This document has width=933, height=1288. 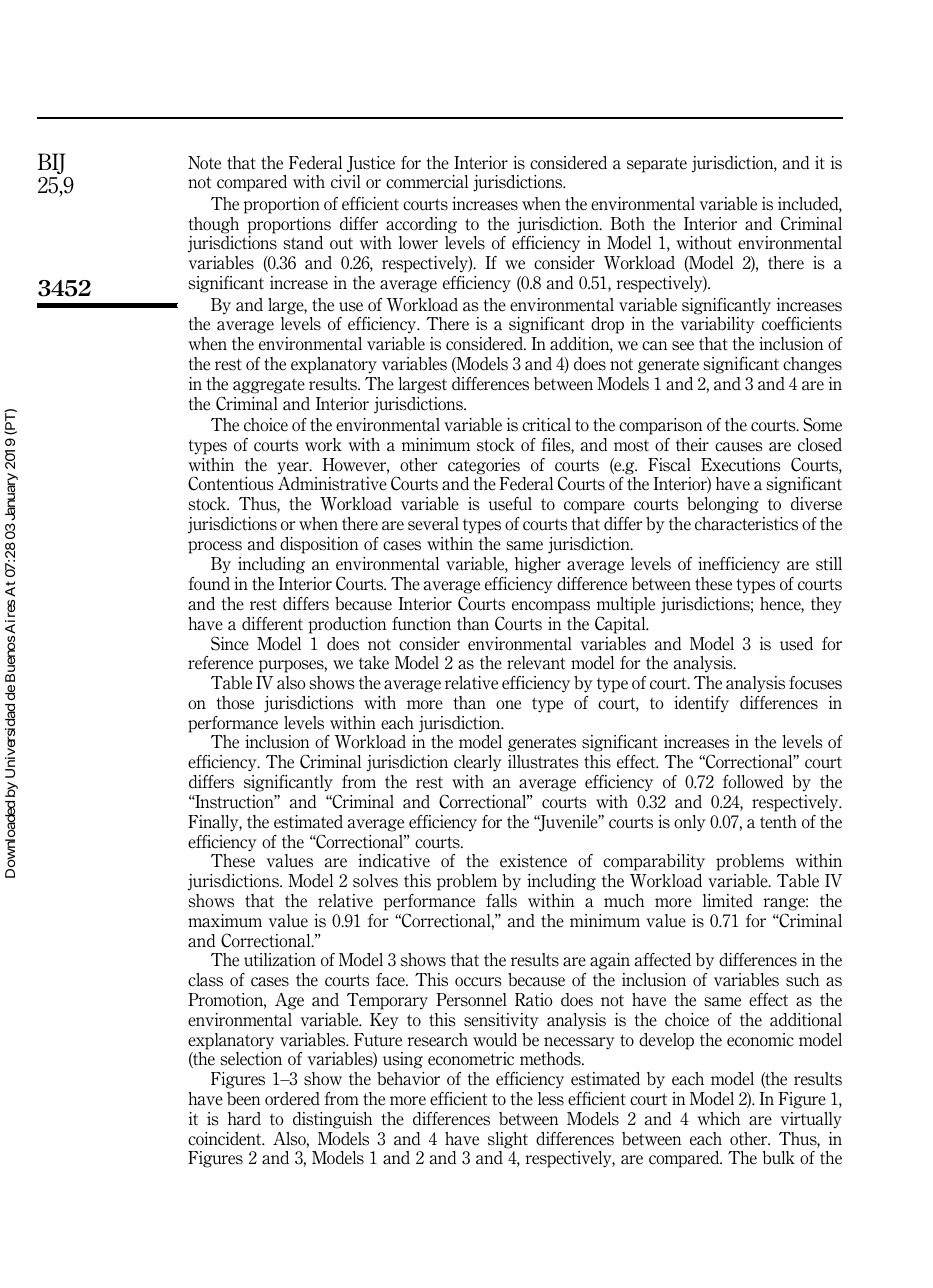 I want to click on clearly, so click(x=478, y=763).
